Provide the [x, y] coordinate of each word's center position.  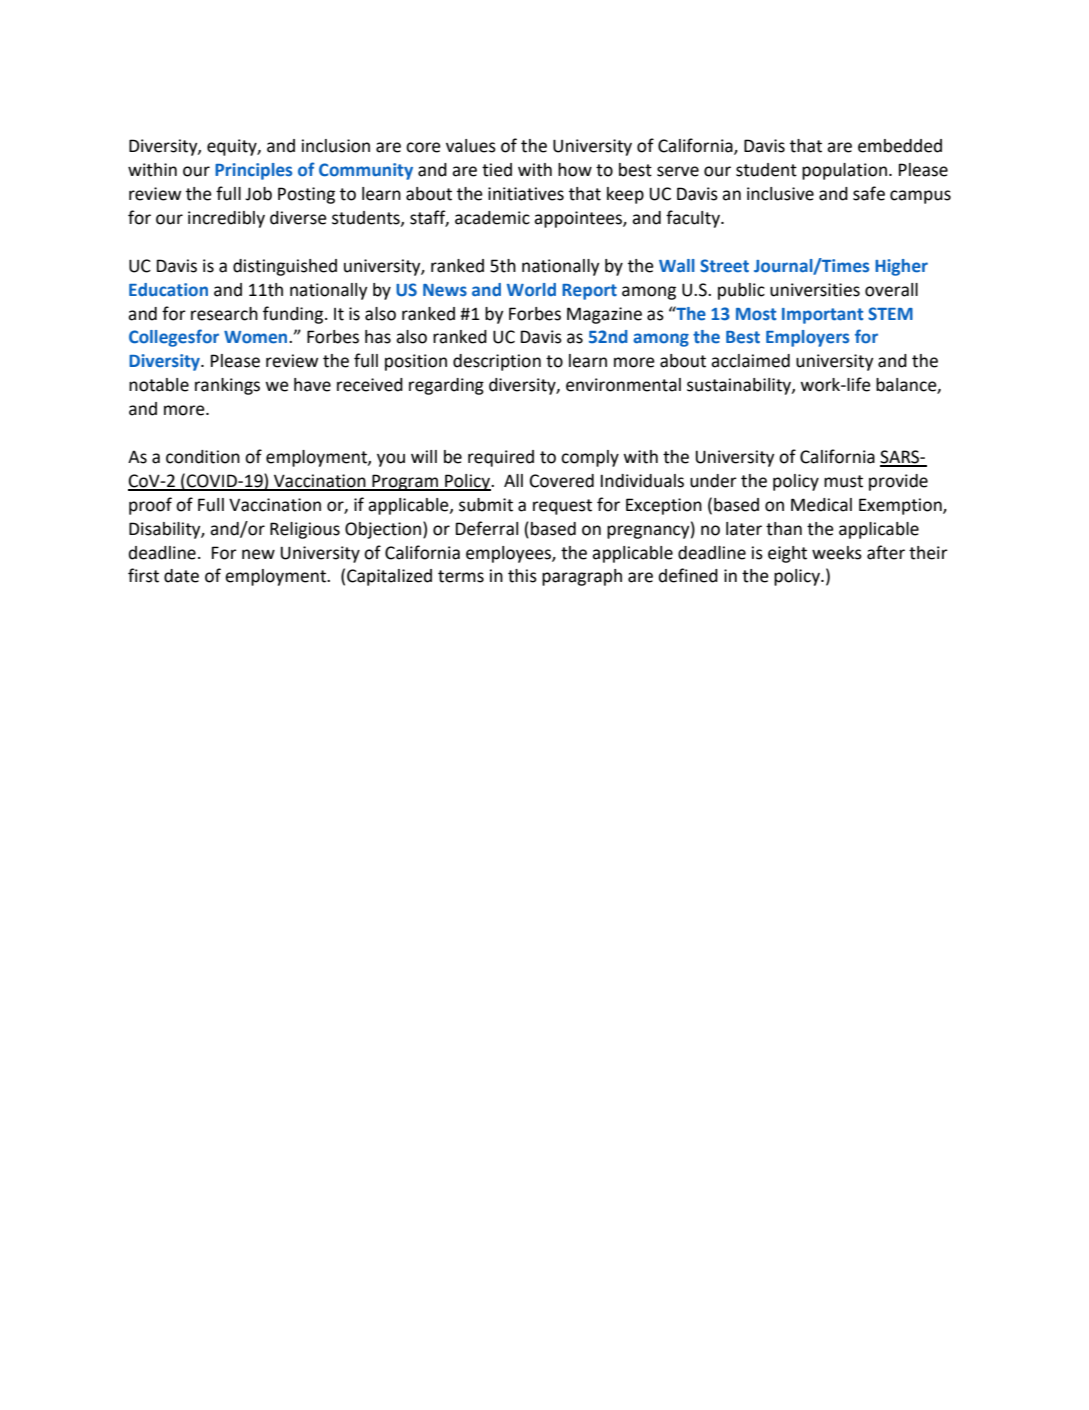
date [181, 576]
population [844, 171]
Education [168, 290]
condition [203, 457]
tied [497, 170]
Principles [253, 171]
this [522, 576]
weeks [837, 553]
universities [815, 290]
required [501, 458]
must [843, 481]
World [531, 290]
